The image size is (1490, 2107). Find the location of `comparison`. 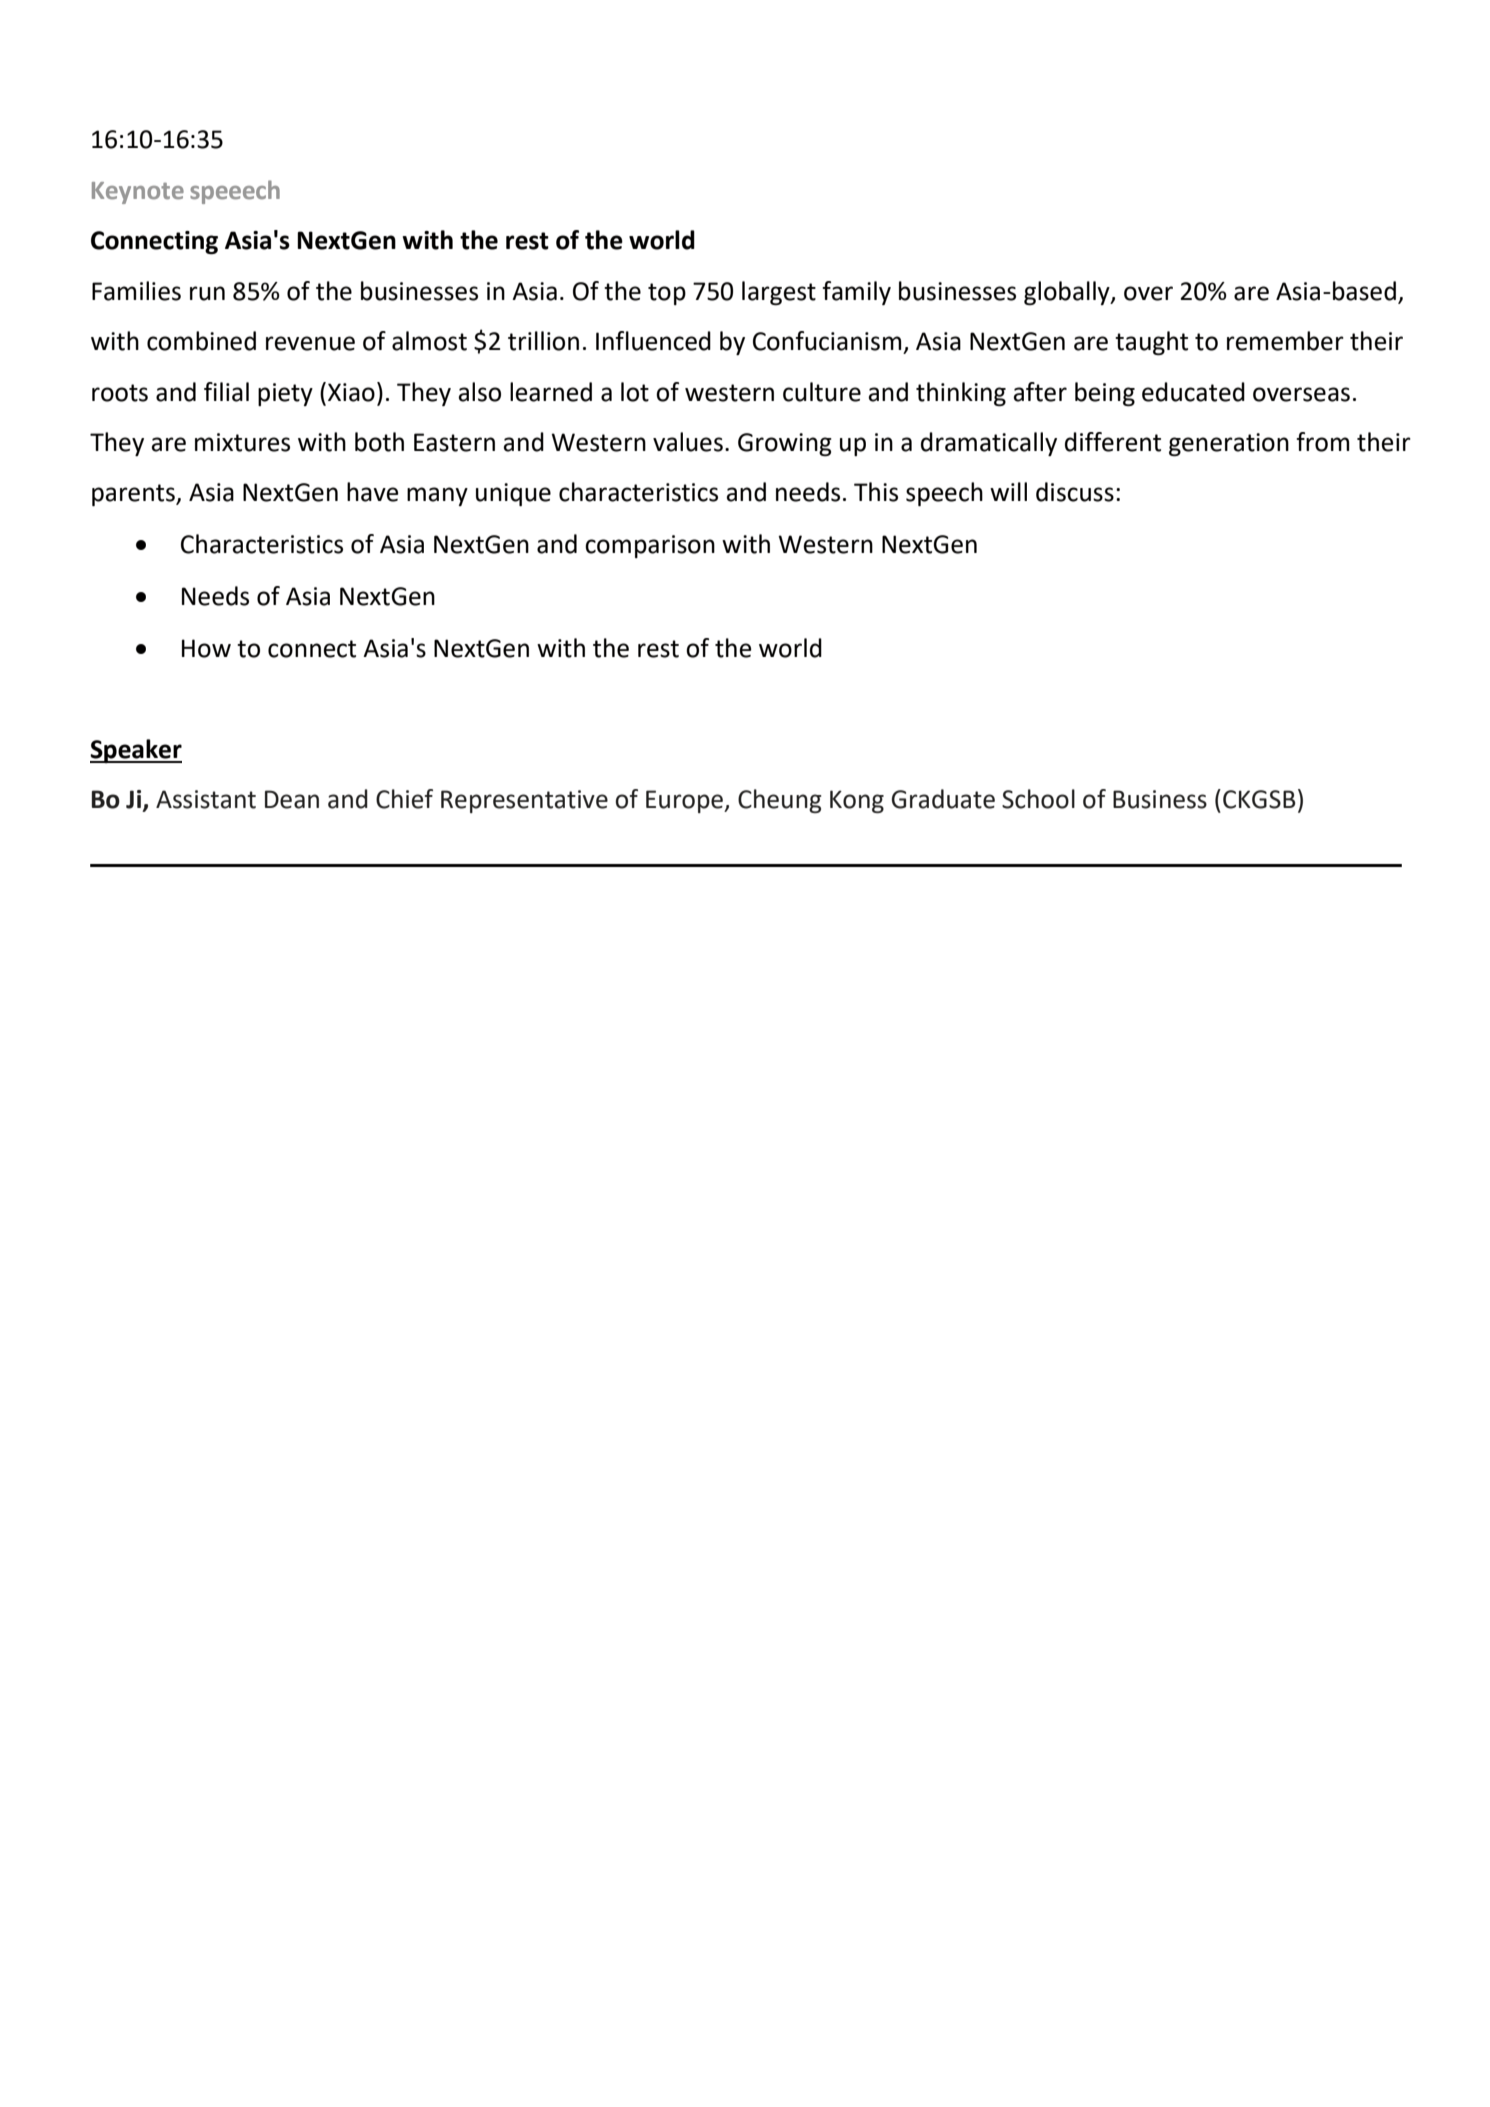

comparison is located at coordinates (650, 546).
